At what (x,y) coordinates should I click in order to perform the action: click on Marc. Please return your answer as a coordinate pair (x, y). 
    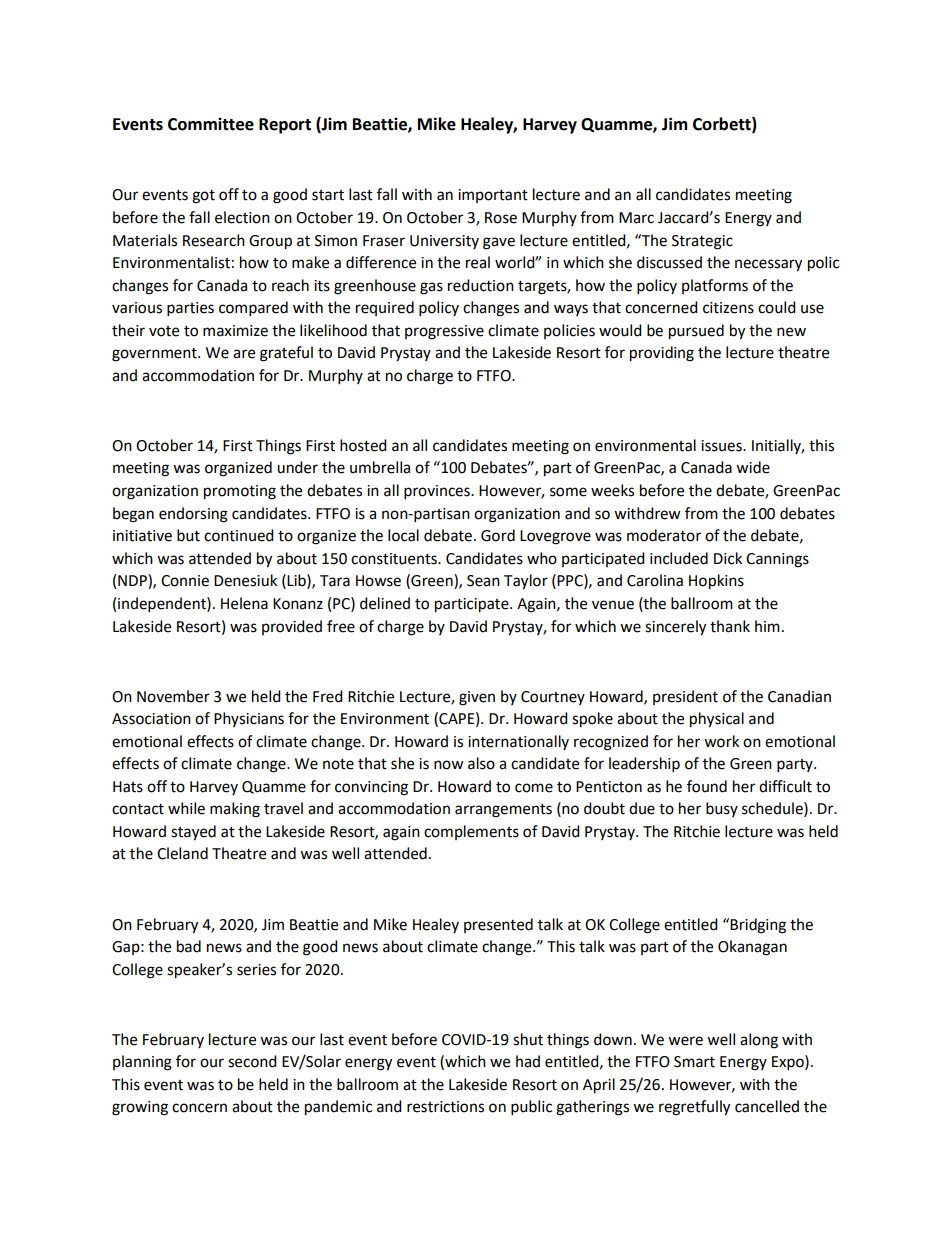
    Looking at the image, I should click on (636, 218).
